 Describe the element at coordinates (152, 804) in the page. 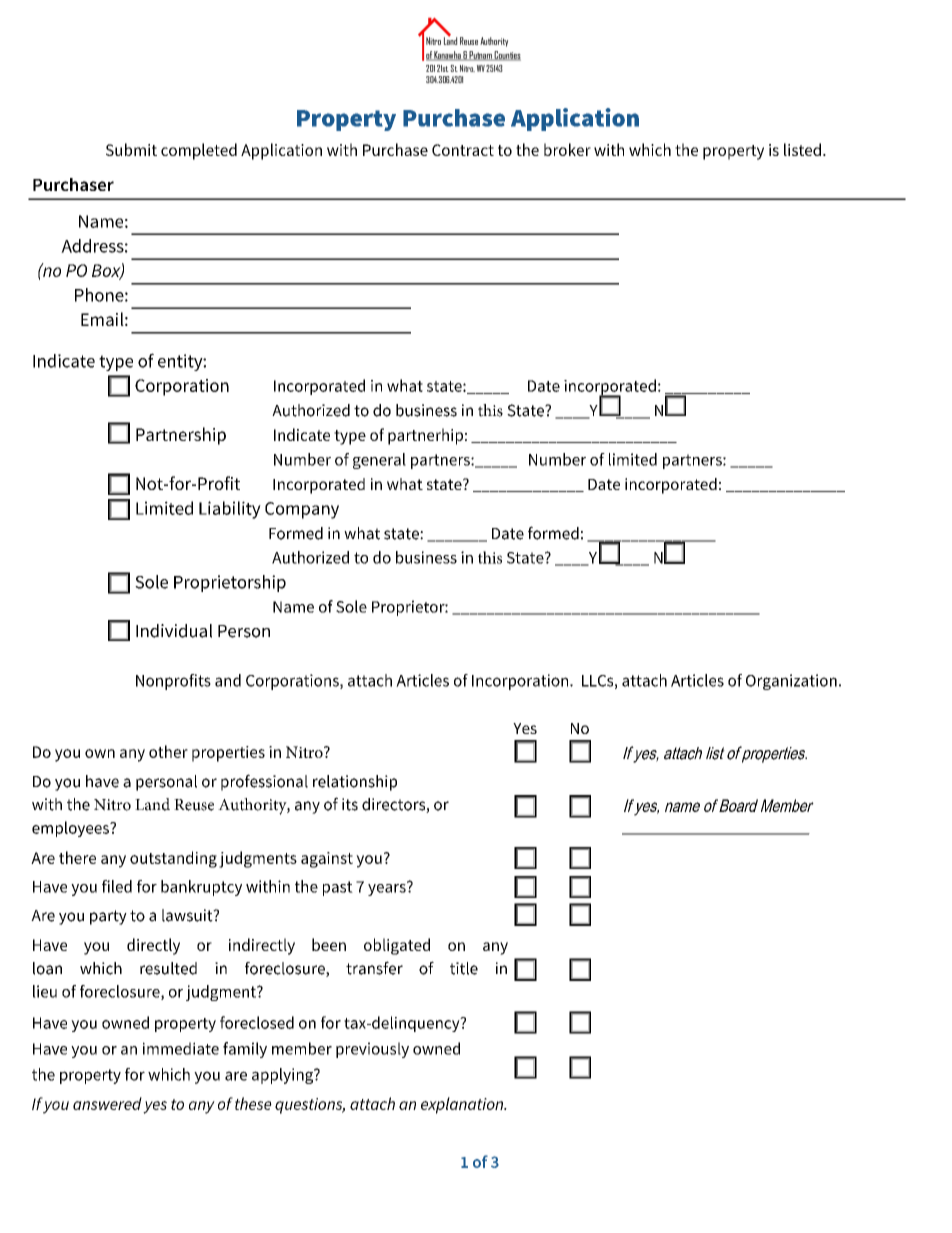

I see `Land` at that location.
